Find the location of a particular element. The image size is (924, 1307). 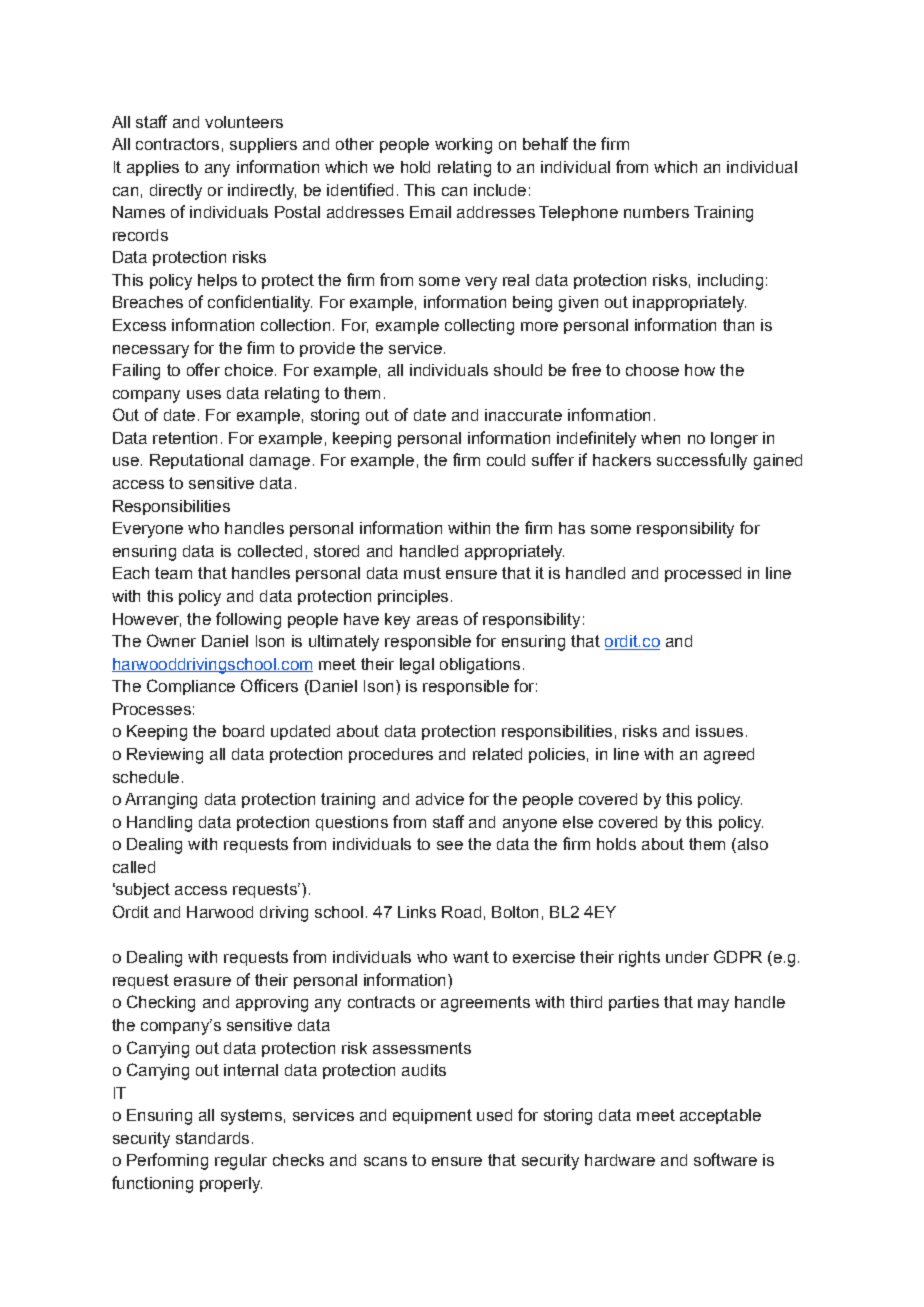

obligations is located at coordinates (480, 666).
